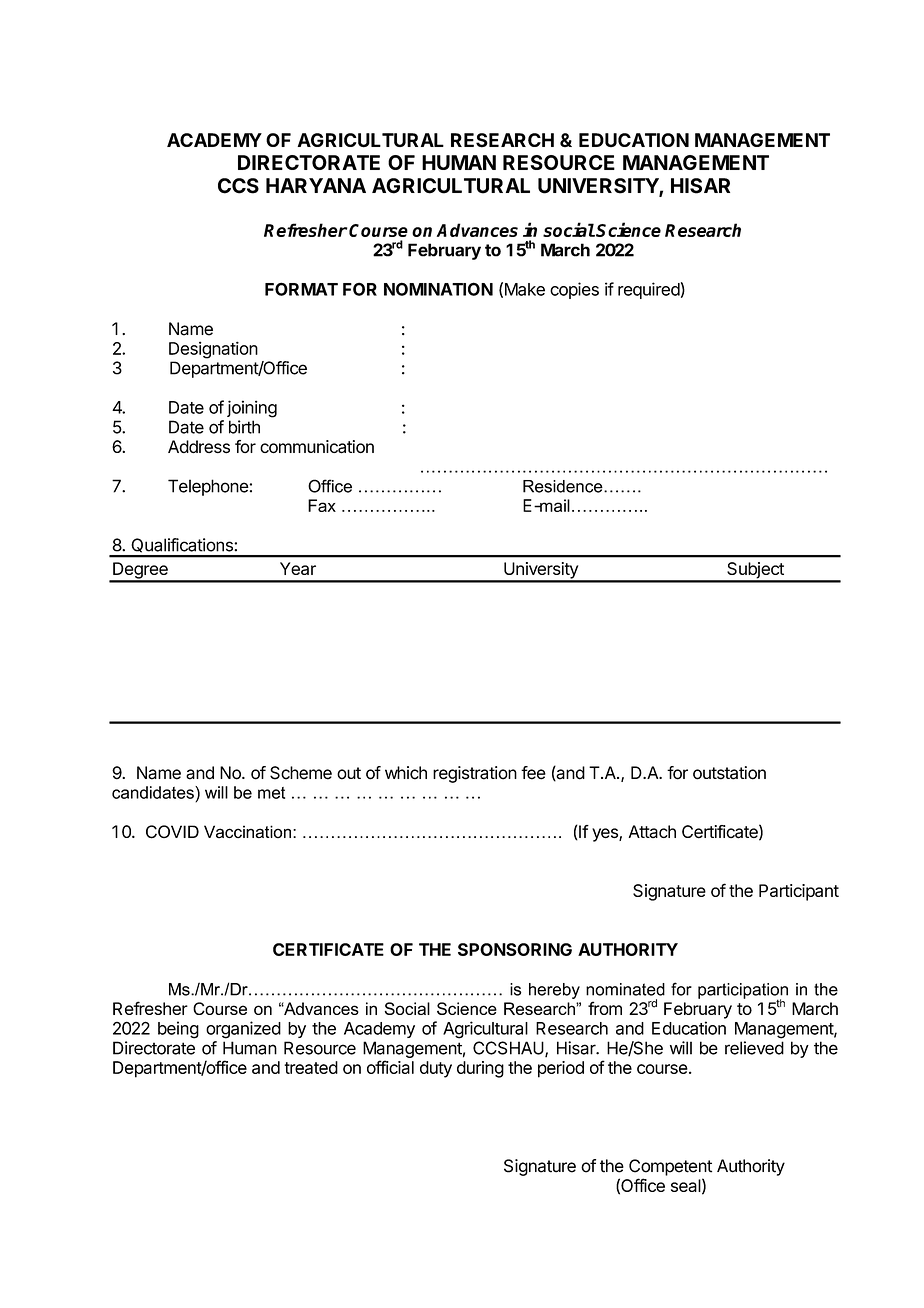 The height and width of the screenshot is (1308, 924). What do you see at coordinates (316, 185) in the screenshot?
I see `HARYANA` at bounding box center [316, 185].
